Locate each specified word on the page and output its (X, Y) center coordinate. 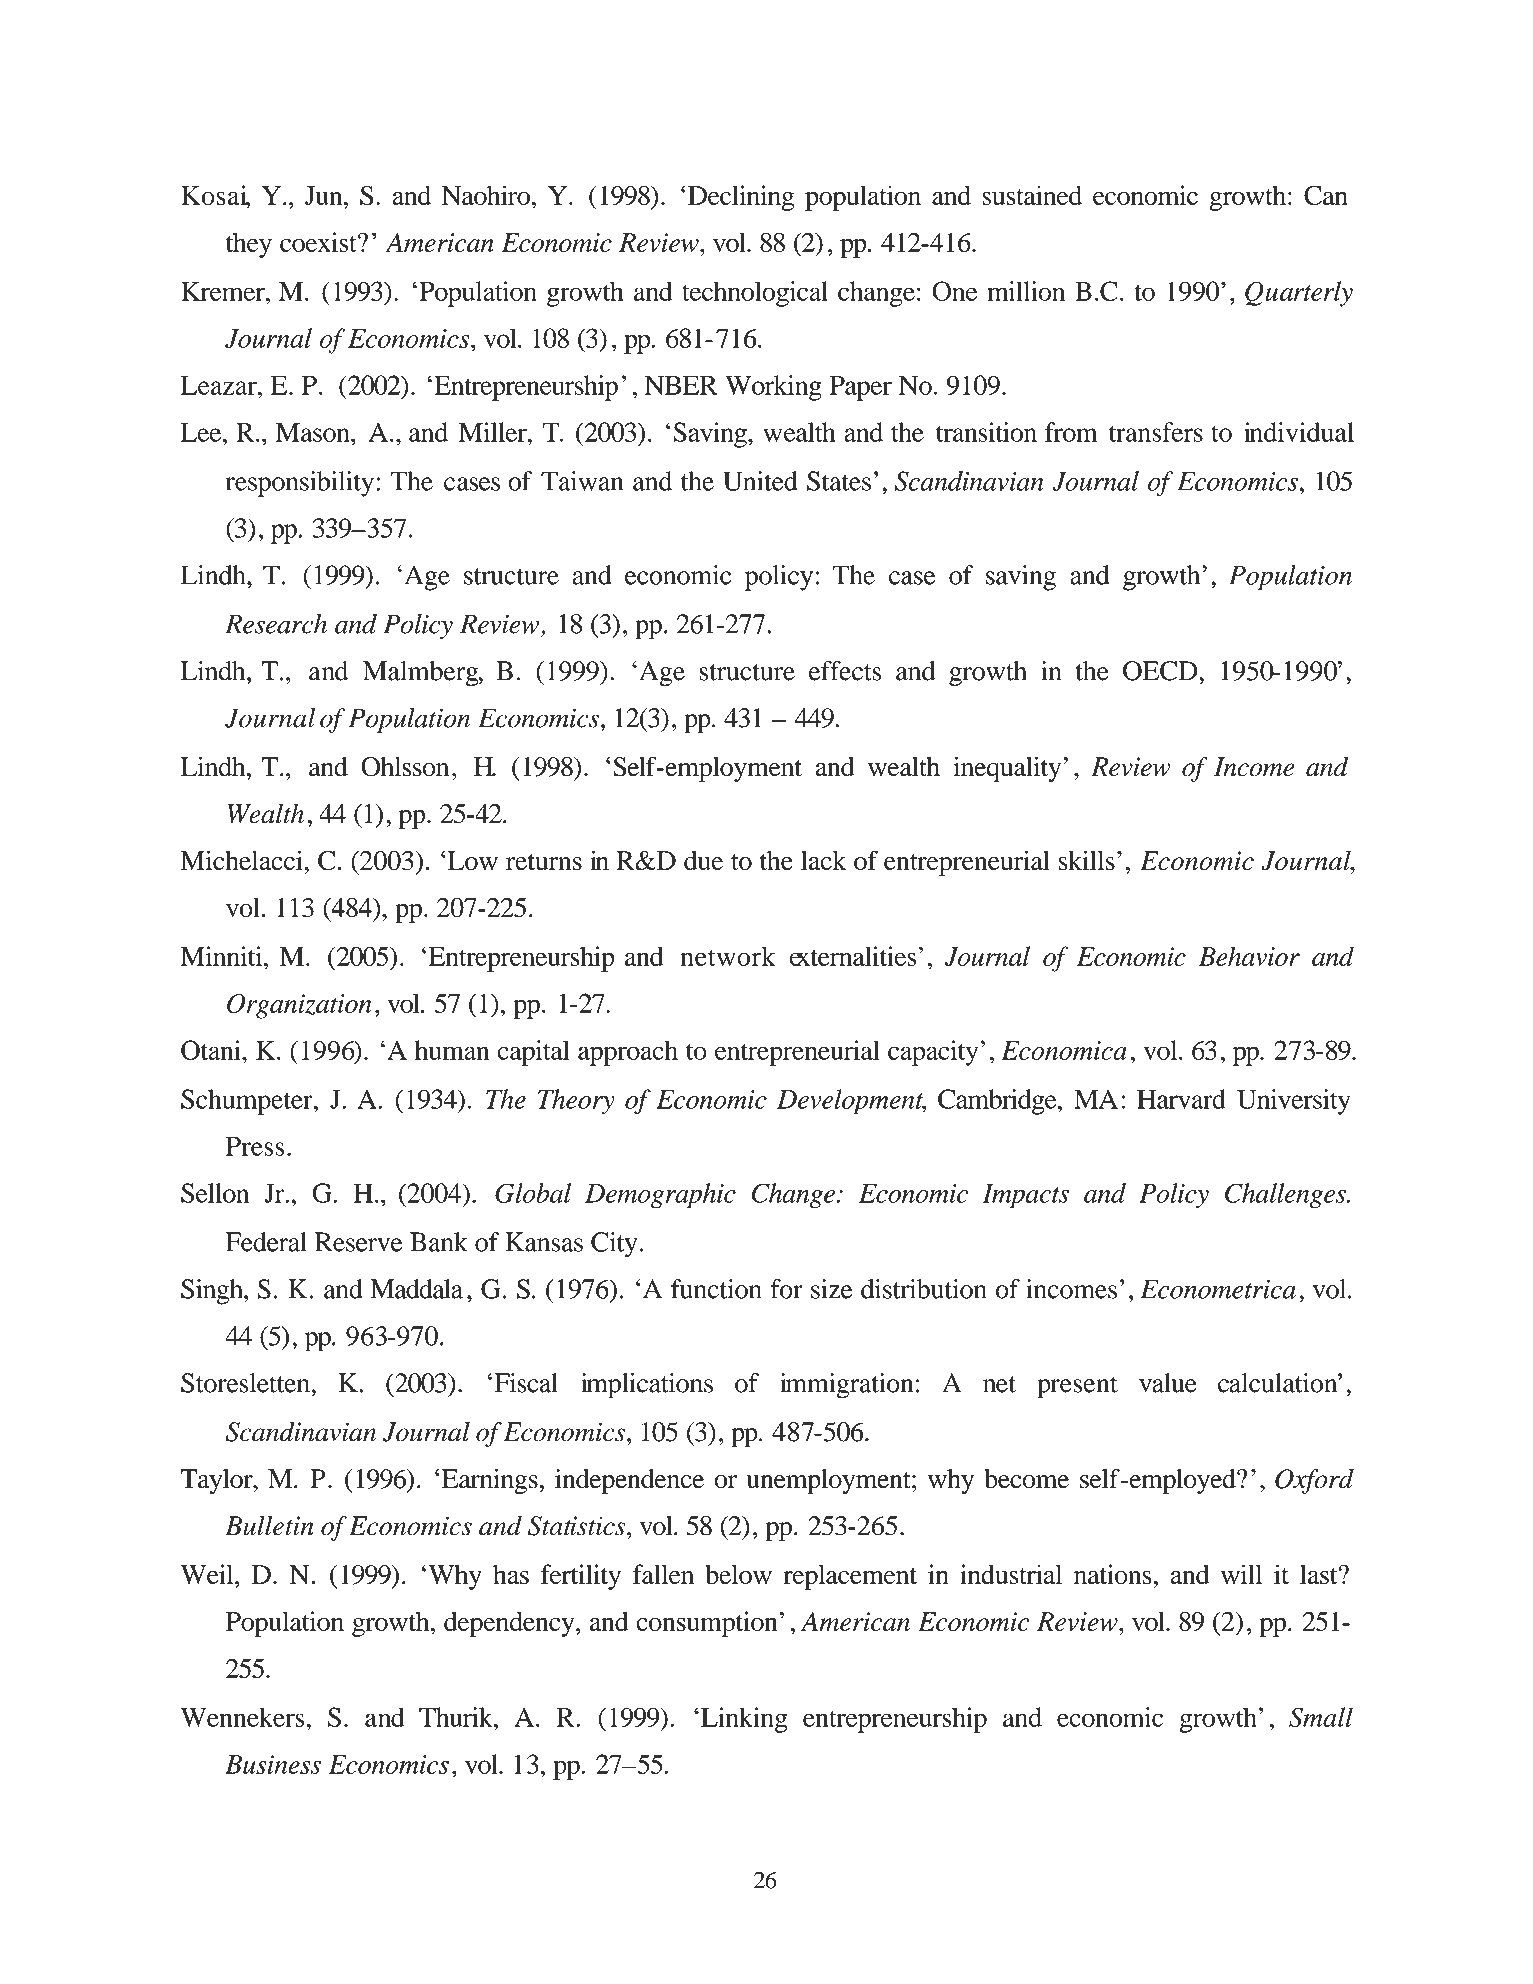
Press (255, 1146)
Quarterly (1299, 294)
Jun (325, 195)
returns (544, 862)
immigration (846, 1386)
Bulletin (269, 1526)
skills (1086, 860)
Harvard (1181, 1099)
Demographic (660, 1196)
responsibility (300, 484)
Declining (741, 198)
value (1168, 1383)
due (703, 861)
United (760, 481)
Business (273, 1764)
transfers (1156, 432)
